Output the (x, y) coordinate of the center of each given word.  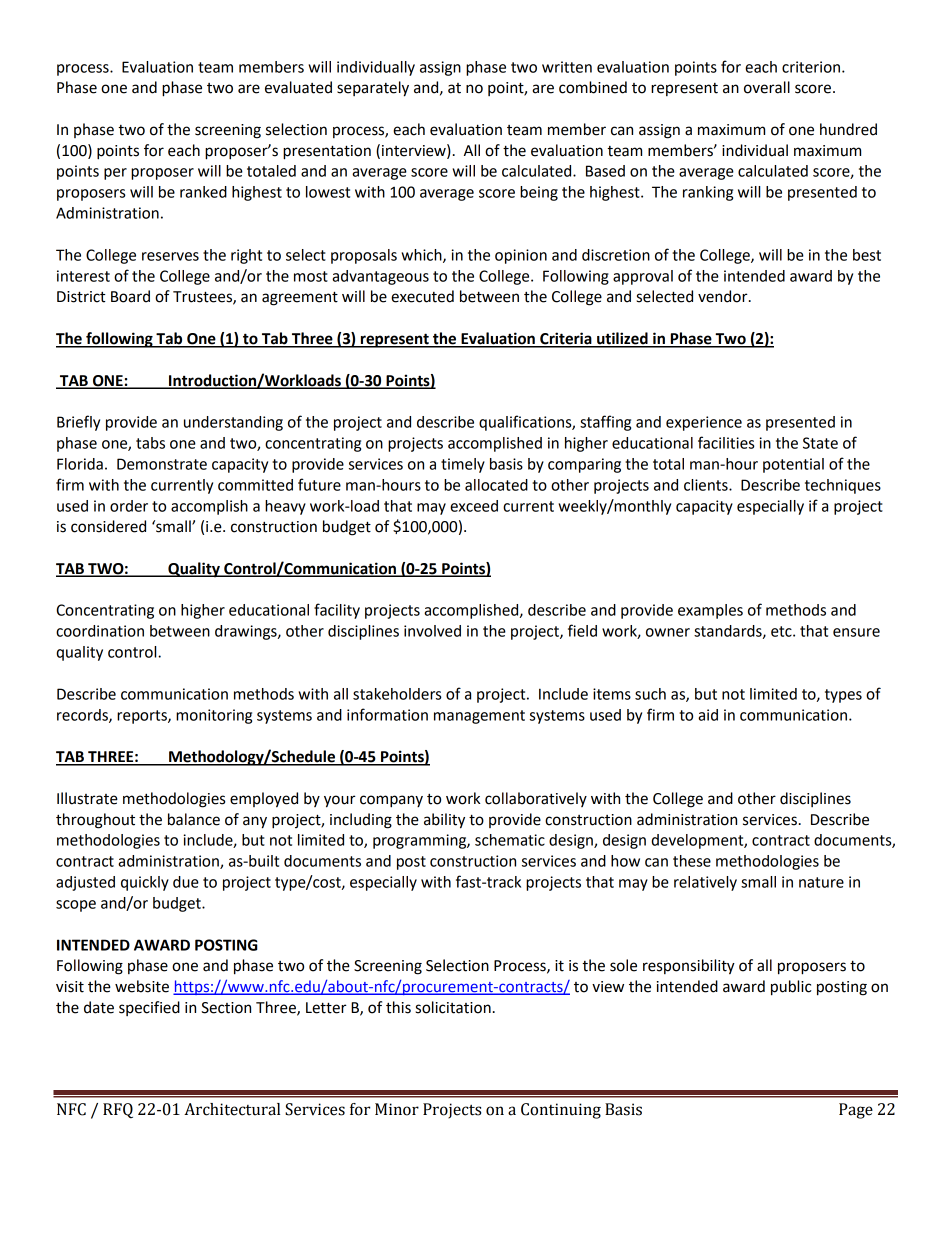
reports (143, 717)
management (479, 717)
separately (373, 89)
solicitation (453, 1007)
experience (704, 423)
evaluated (298, 87)
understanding (233, 423)
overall (767, 87)
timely (463, 465)
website (142, 986)
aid (708, 715)
